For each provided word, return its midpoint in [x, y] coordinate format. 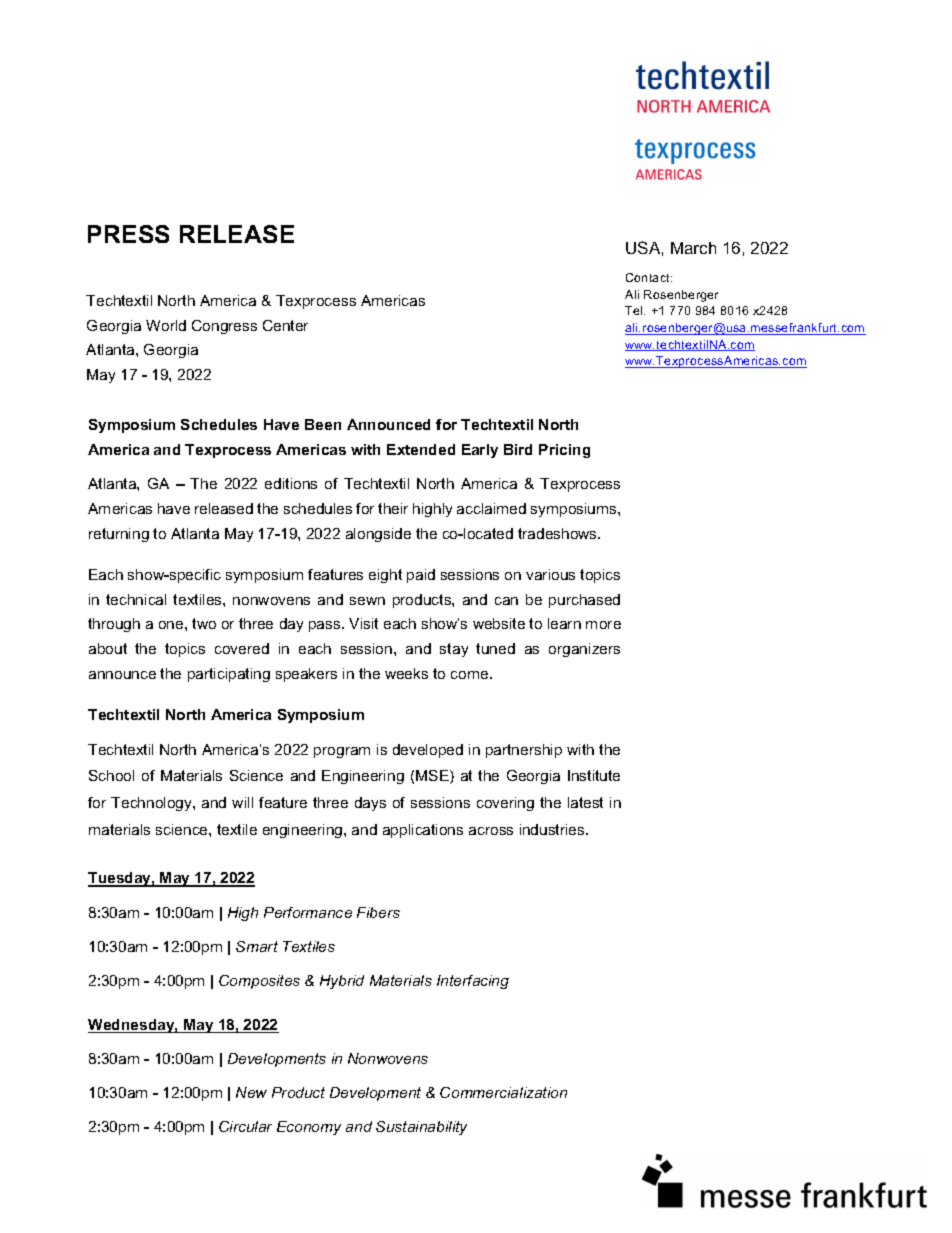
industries [553, 829]
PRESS [128, 234]
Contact [649, 277]
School [111, 775]
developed [428, 751]
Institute [594, 775]
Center [285, 325]
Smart [257, 946]
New [251, 1092]
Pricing [564, 451]
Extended [421, 449]
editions [291, 483]
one [172, 625]
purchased [584, 601]
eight [385, 576]
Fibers [378, 912]
